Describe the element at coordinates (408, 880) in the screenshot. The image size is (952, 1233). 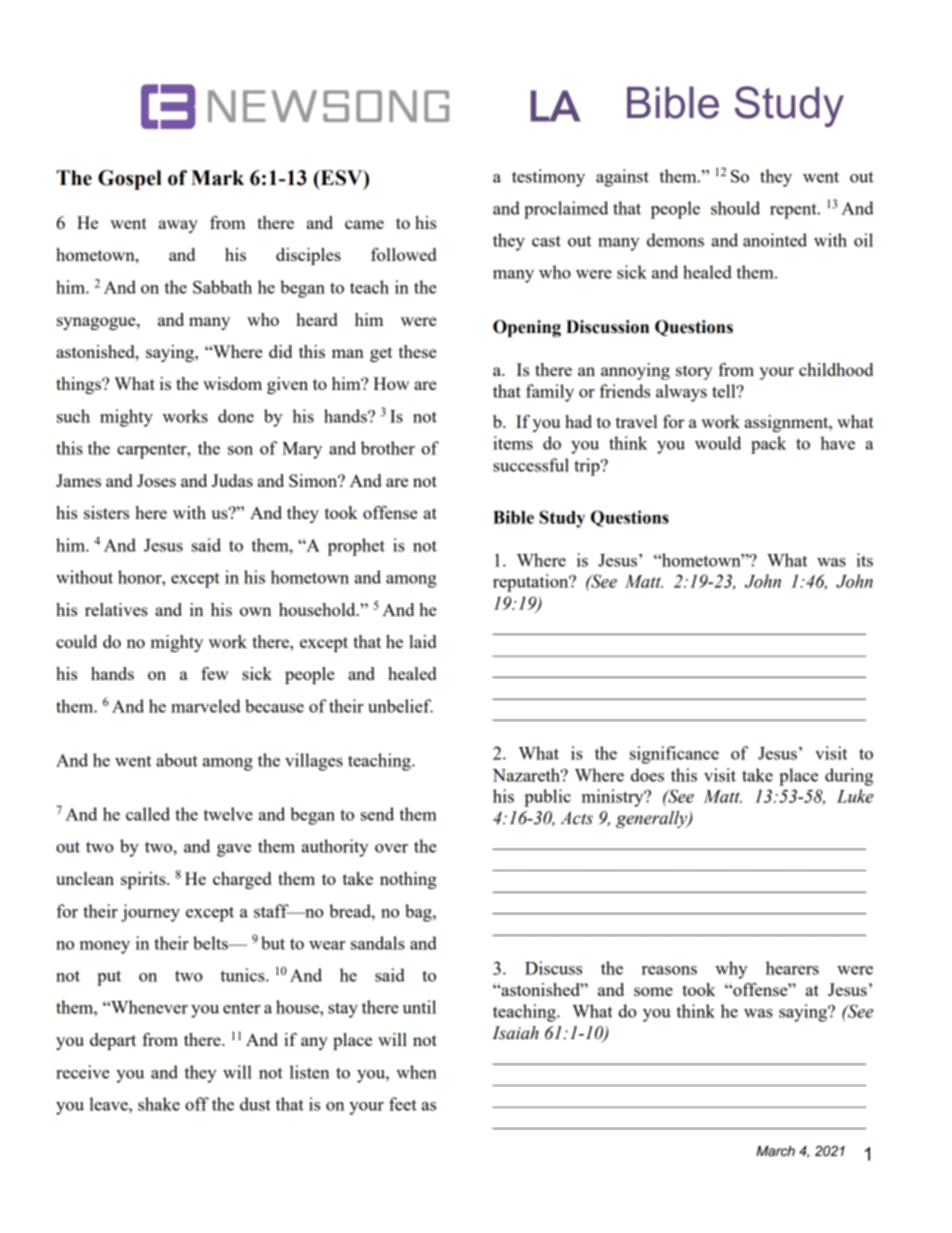
I see `nothing` at that location.
